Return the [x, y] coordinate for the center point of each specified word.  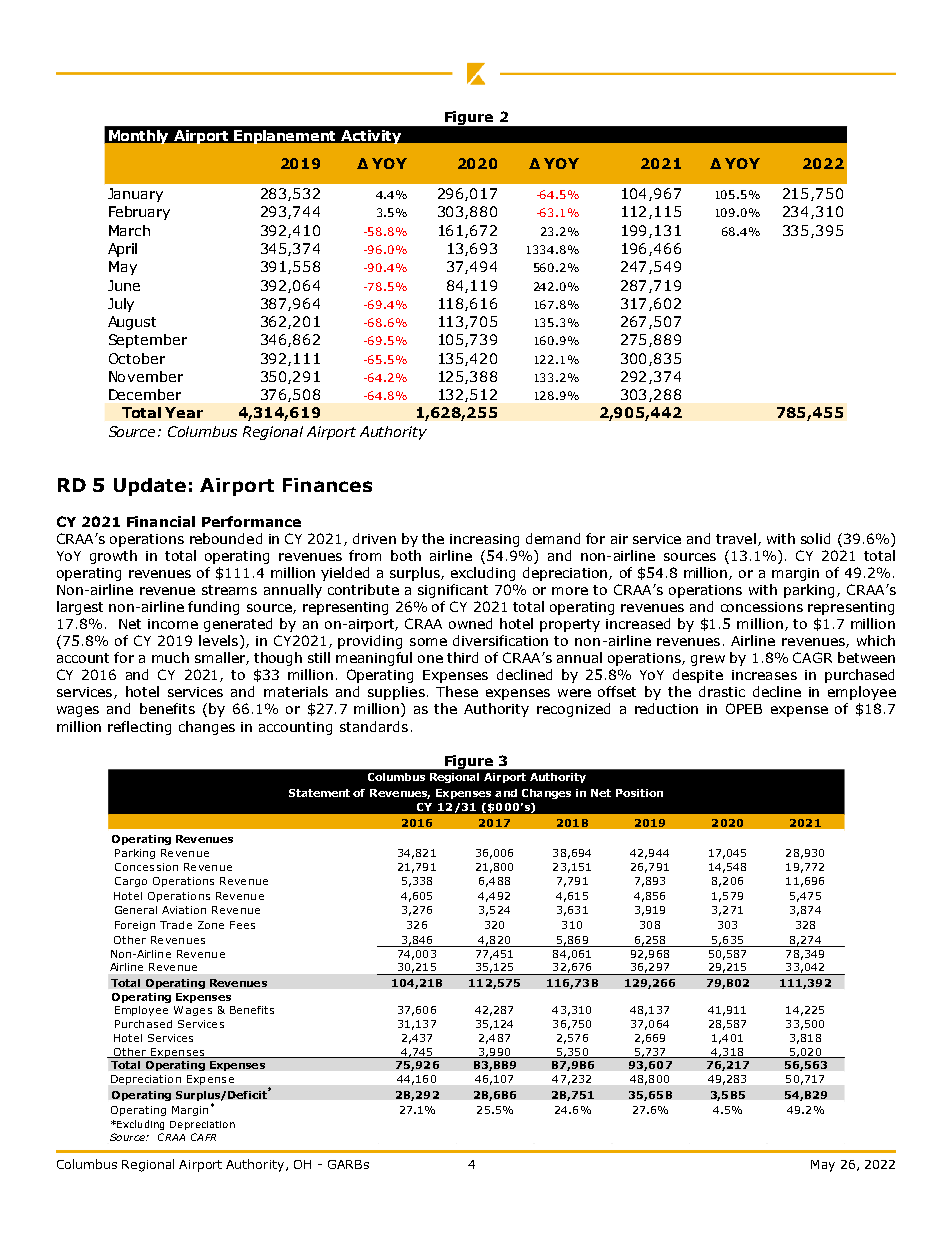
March [129, 230]
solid [815, 538]
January [135, 195]
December [145, 394]
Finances [327, 485]
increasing [484, 540]
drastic [722, 691]
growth [113, 557]
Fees [242, 925]
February [139, 213]
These [457, 691]
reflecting [139, 728]
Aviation [184, 910]
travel [736, 538]
